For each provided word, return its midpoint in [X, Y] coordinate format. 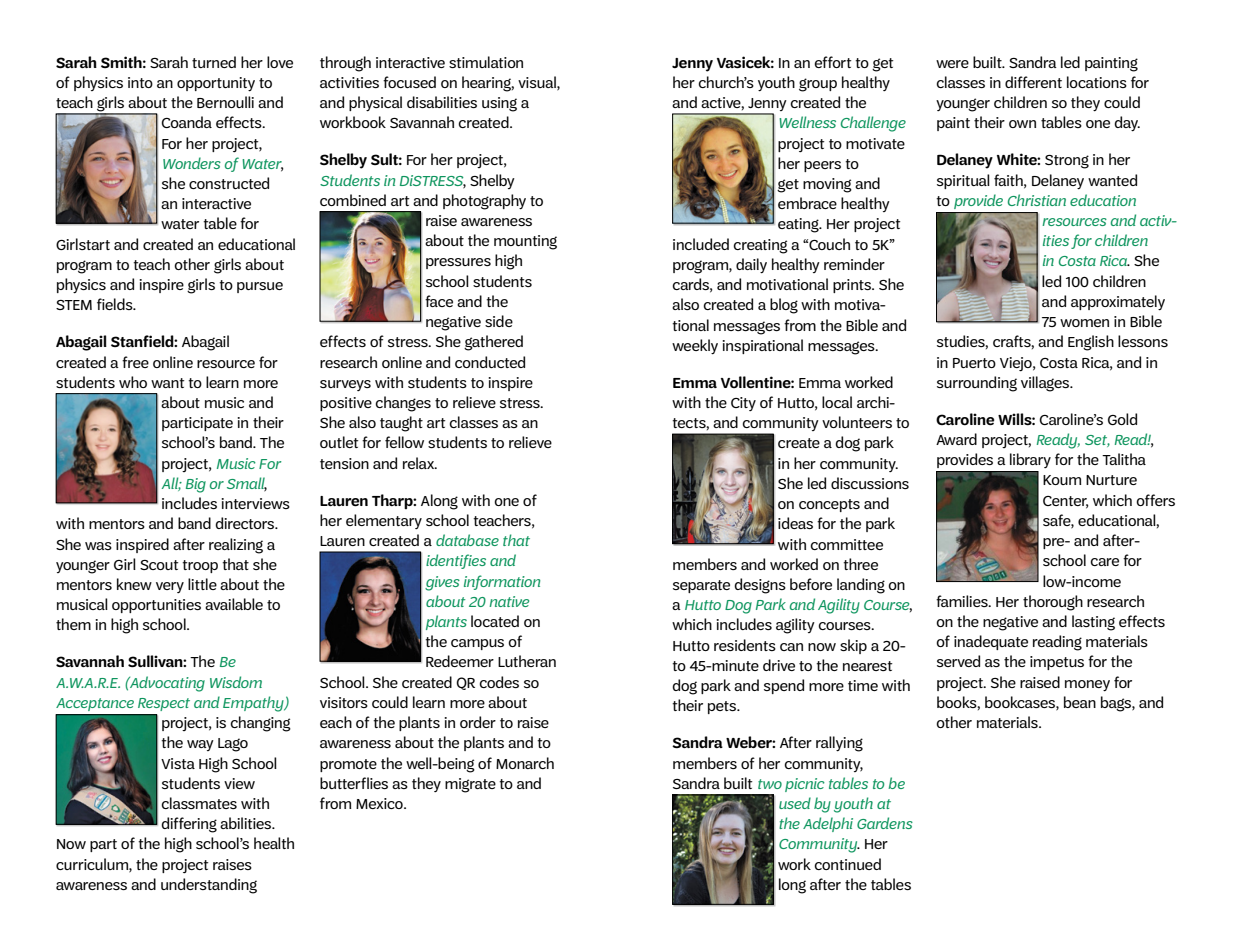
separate [701, 586]
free [135, 362]
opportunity [216, 84]
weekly [695, 347]
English [1091, 343]
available [234, 604]
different [1033, 82]
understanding [209, 886]
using [499, 104]
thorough [1053, 603]
